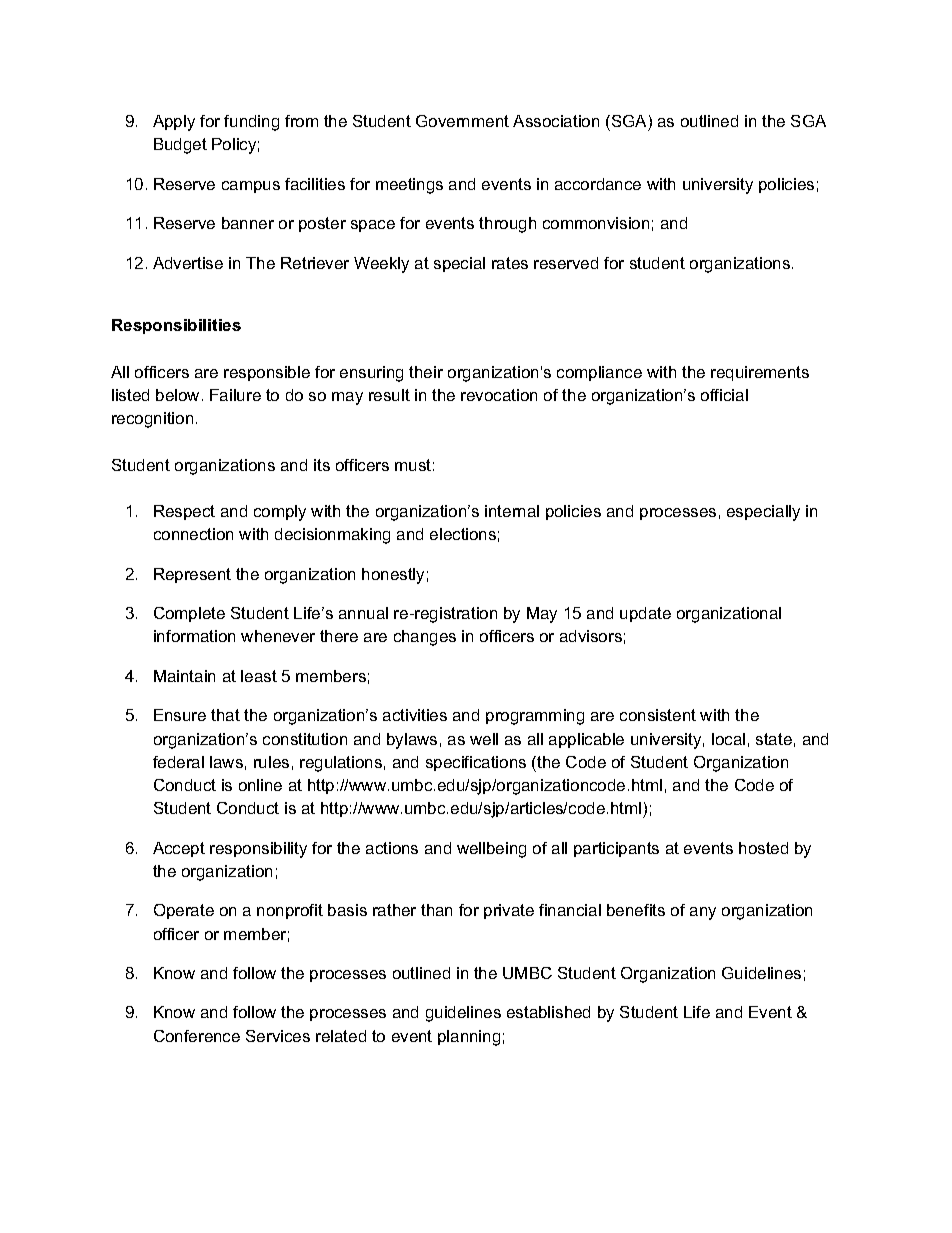 Image resolution: width=952 pixels, height=1233 pixels. Describe the element at coordinates (197, 1036) in the screenshot. I see `Conference` at that location.
